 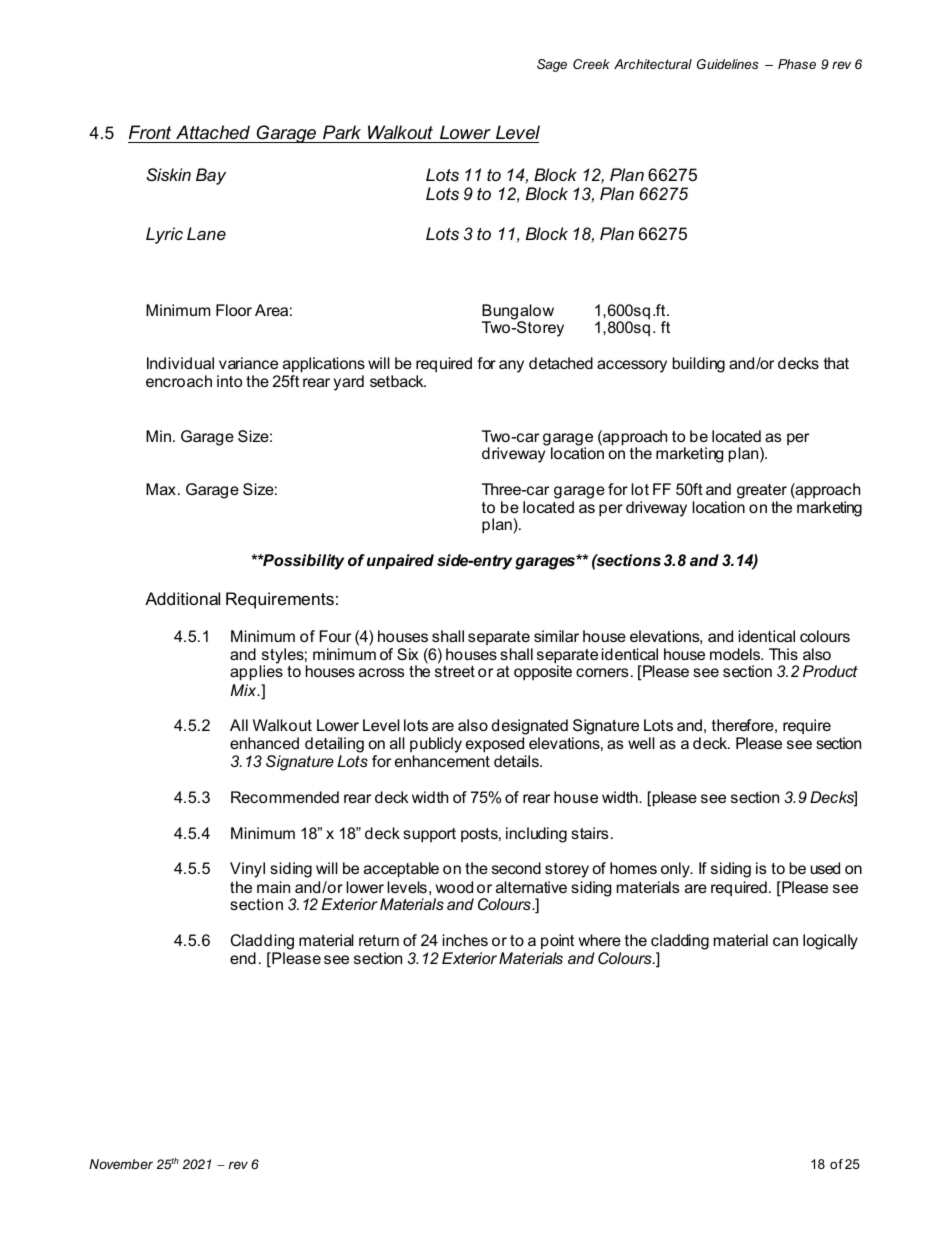 What do you see at coordinates (785, 941) in the page?
I see `can` at bounding box center [785, 941].
